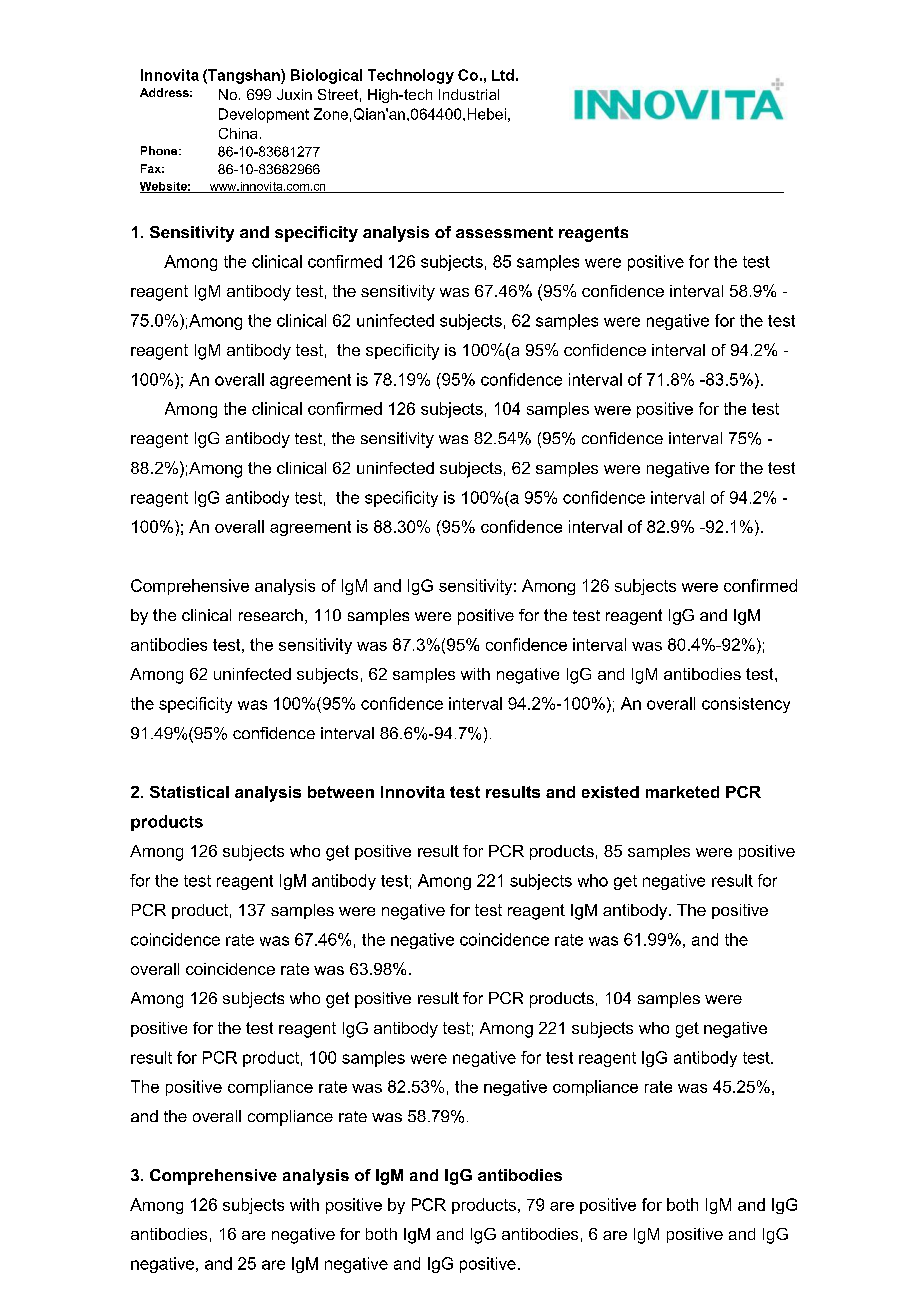  What do you see at coordinates (682, 792) in the image?
I see `marketed` at bounding box center [682, 792].
